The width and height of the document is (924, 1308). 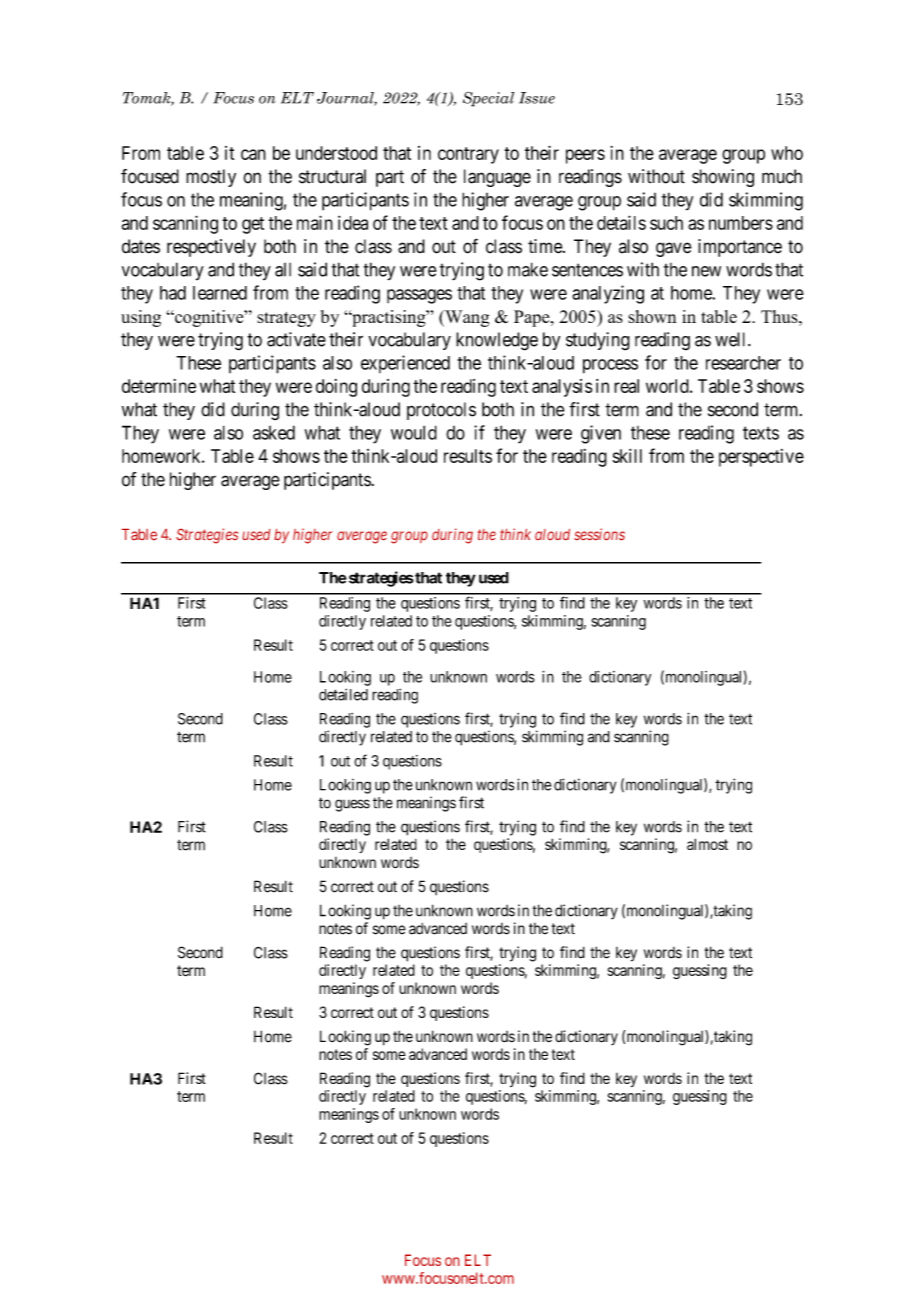 What do you see at coordinates (211, 178) in the document?
I see `mostly` at bounding box center [211, 178].
